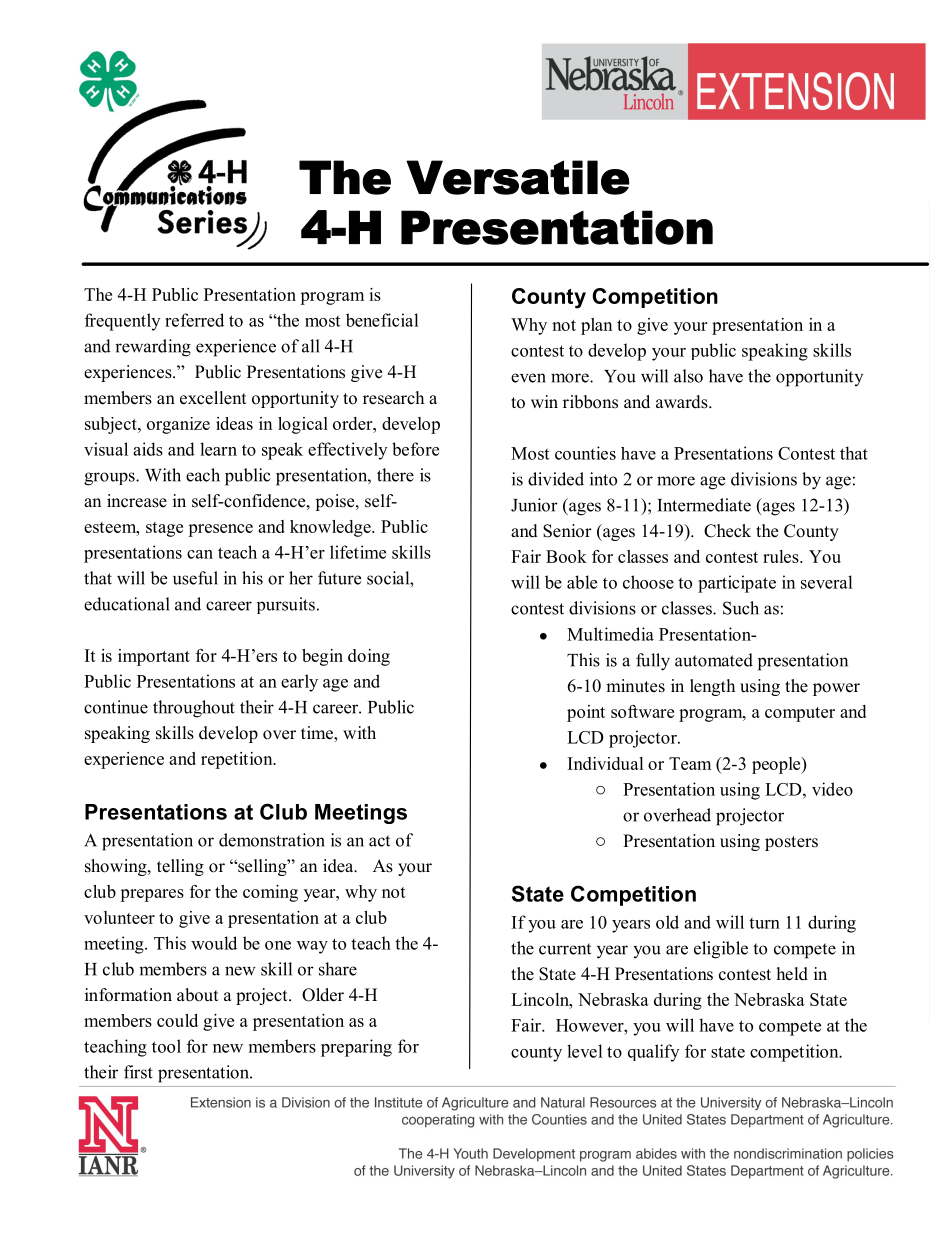 This page has height=1233, width=952. What do you see at coordinates (777, 765) in the page?
I see `people` at bounding box center [777, 765].
